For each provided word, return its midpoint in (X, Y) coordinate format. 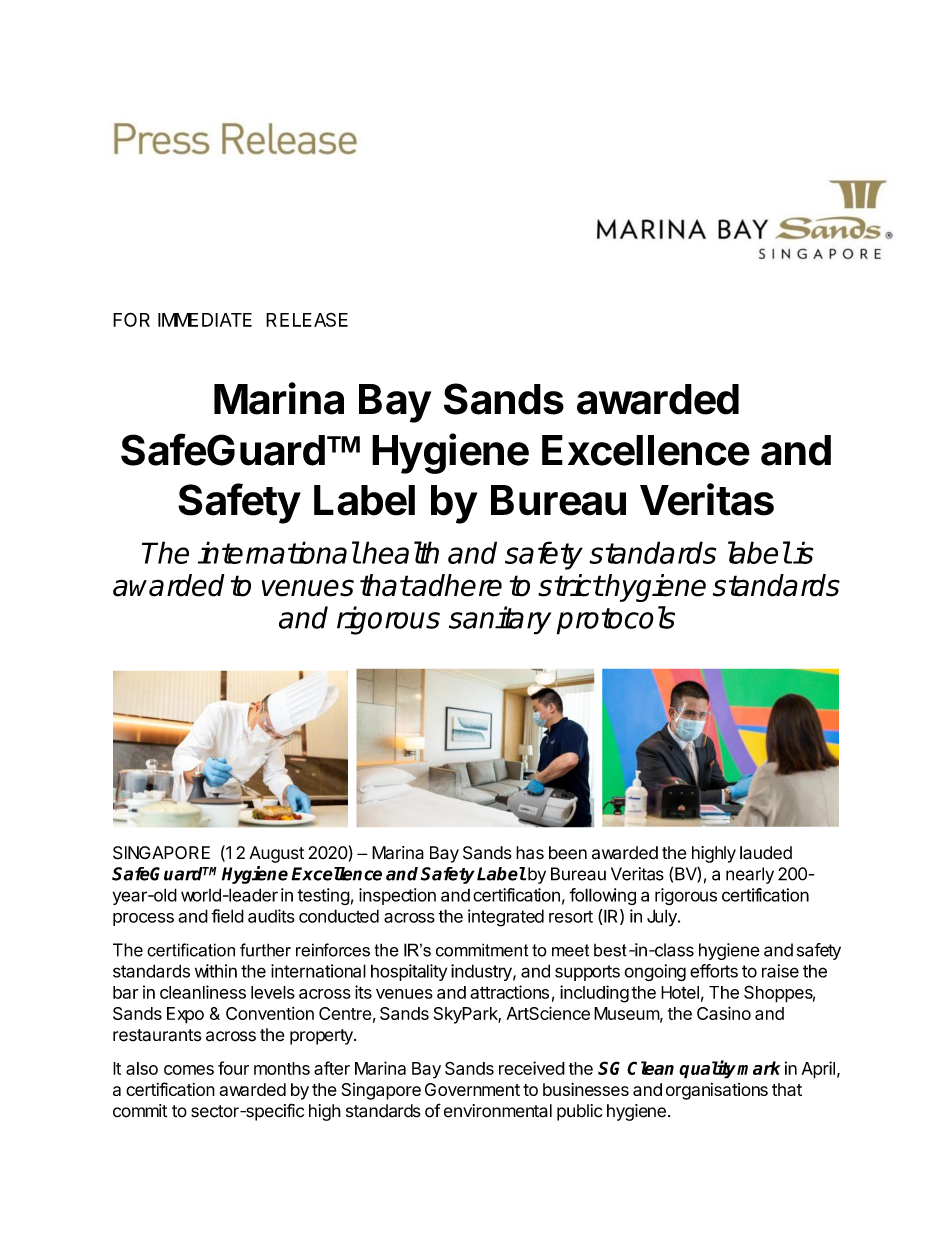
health (400, 552)
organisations (717, 1091)
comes (189, 1070)
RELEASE (307, 319)
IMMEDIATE (205, 320)
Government (472, 1089)
